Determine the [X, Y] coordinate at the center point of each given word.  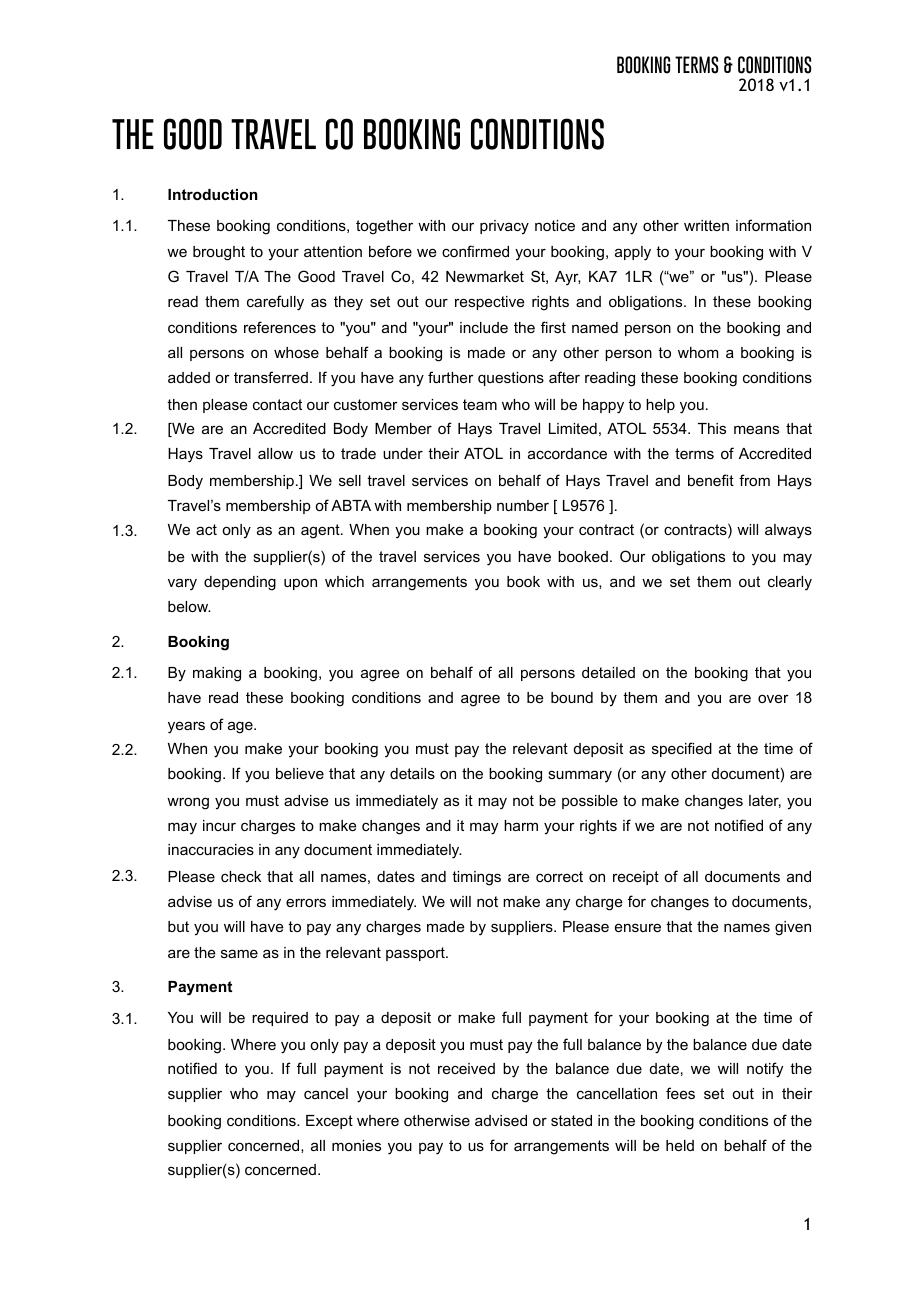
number [523, 505]
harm [521, 825]
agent [321, 531]
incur [219, 825]
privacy [504, 227]
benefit [711, 480]
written [706, 225]
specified [682, 749]
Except [329, 1122]
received [466, 1068]
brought [219, 253]
